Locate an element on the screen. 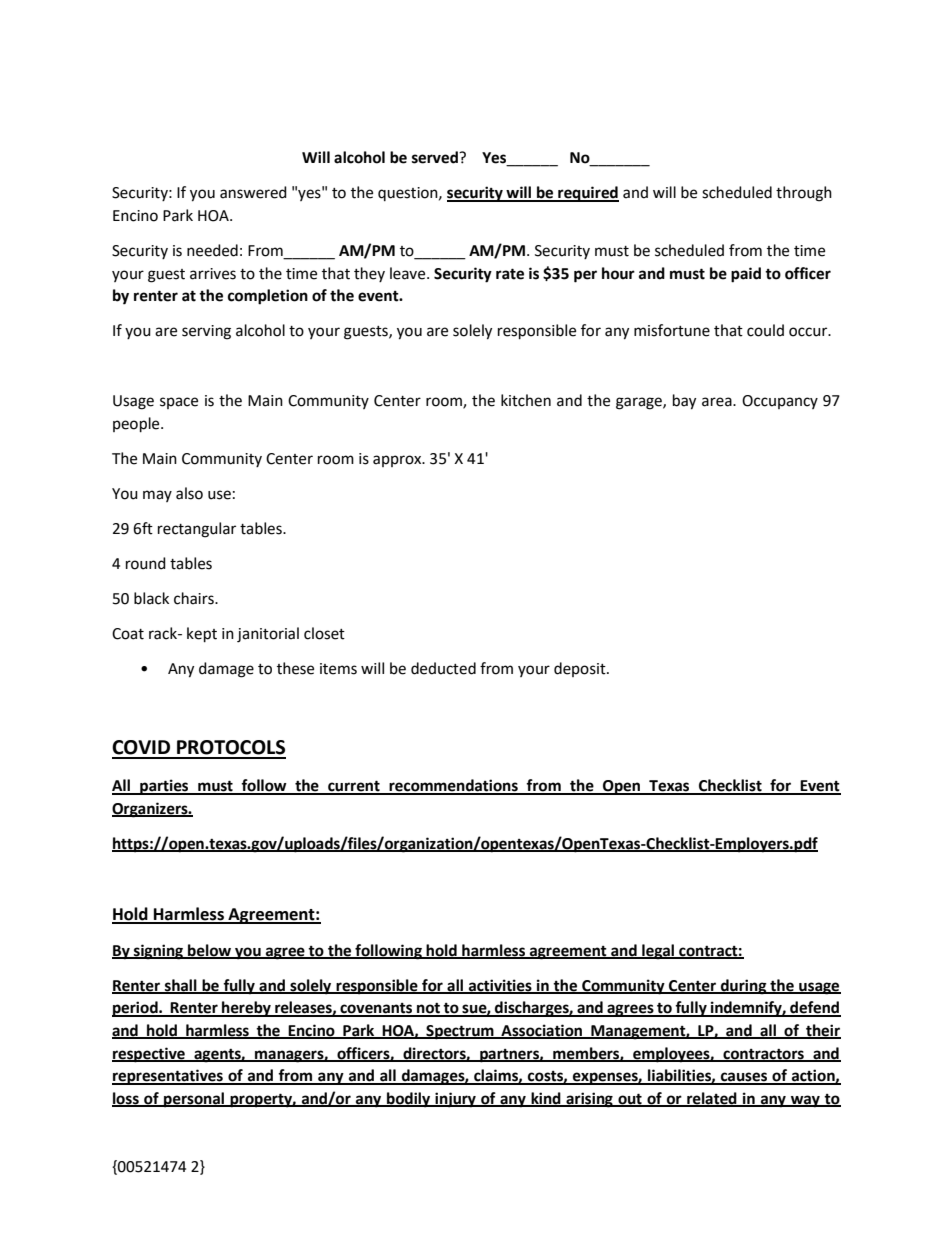 This screenshot has width=952, height=1233. through is located at coordinates (804, 194).
